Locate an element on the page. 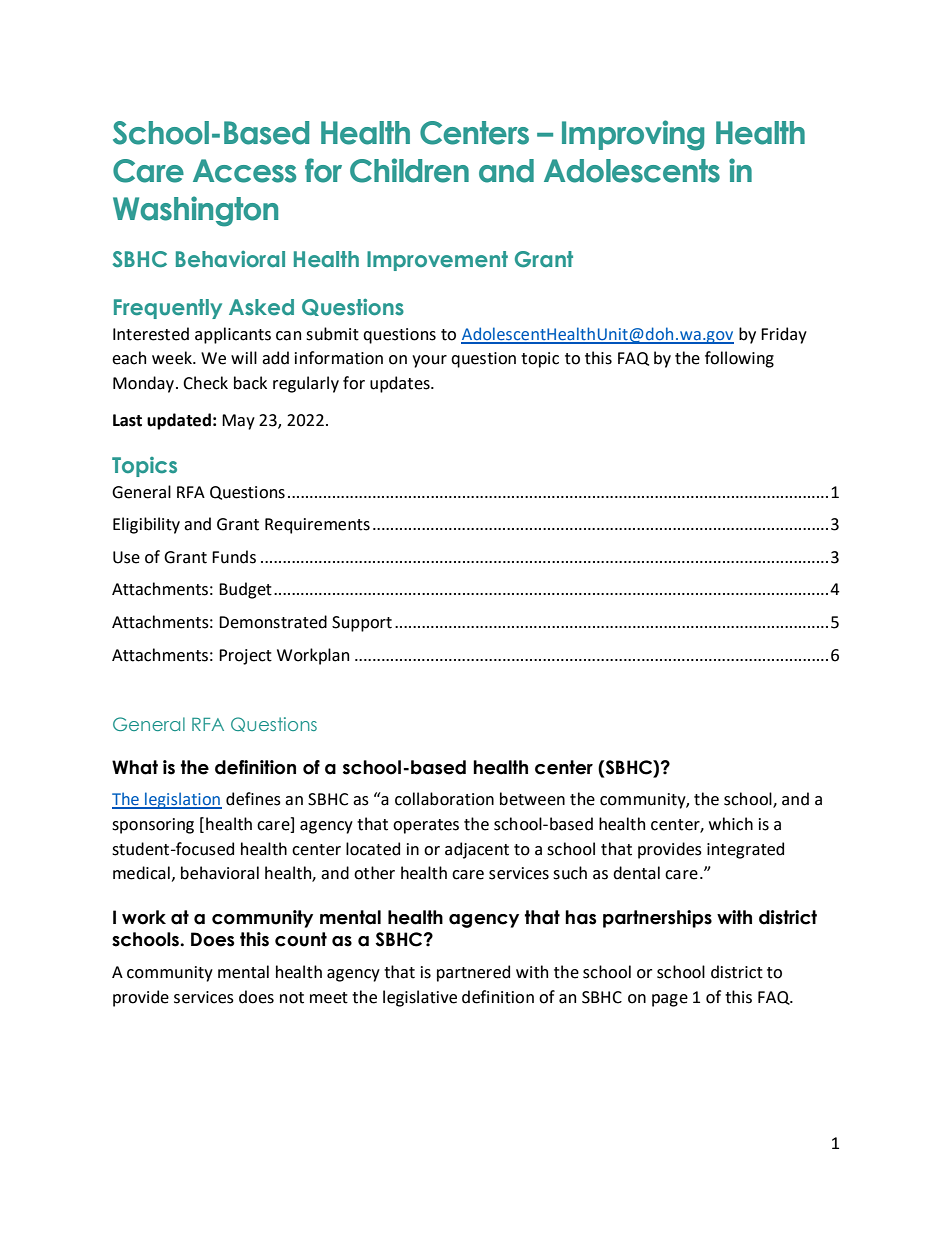  partnered is located at coordinates (473, 973).
